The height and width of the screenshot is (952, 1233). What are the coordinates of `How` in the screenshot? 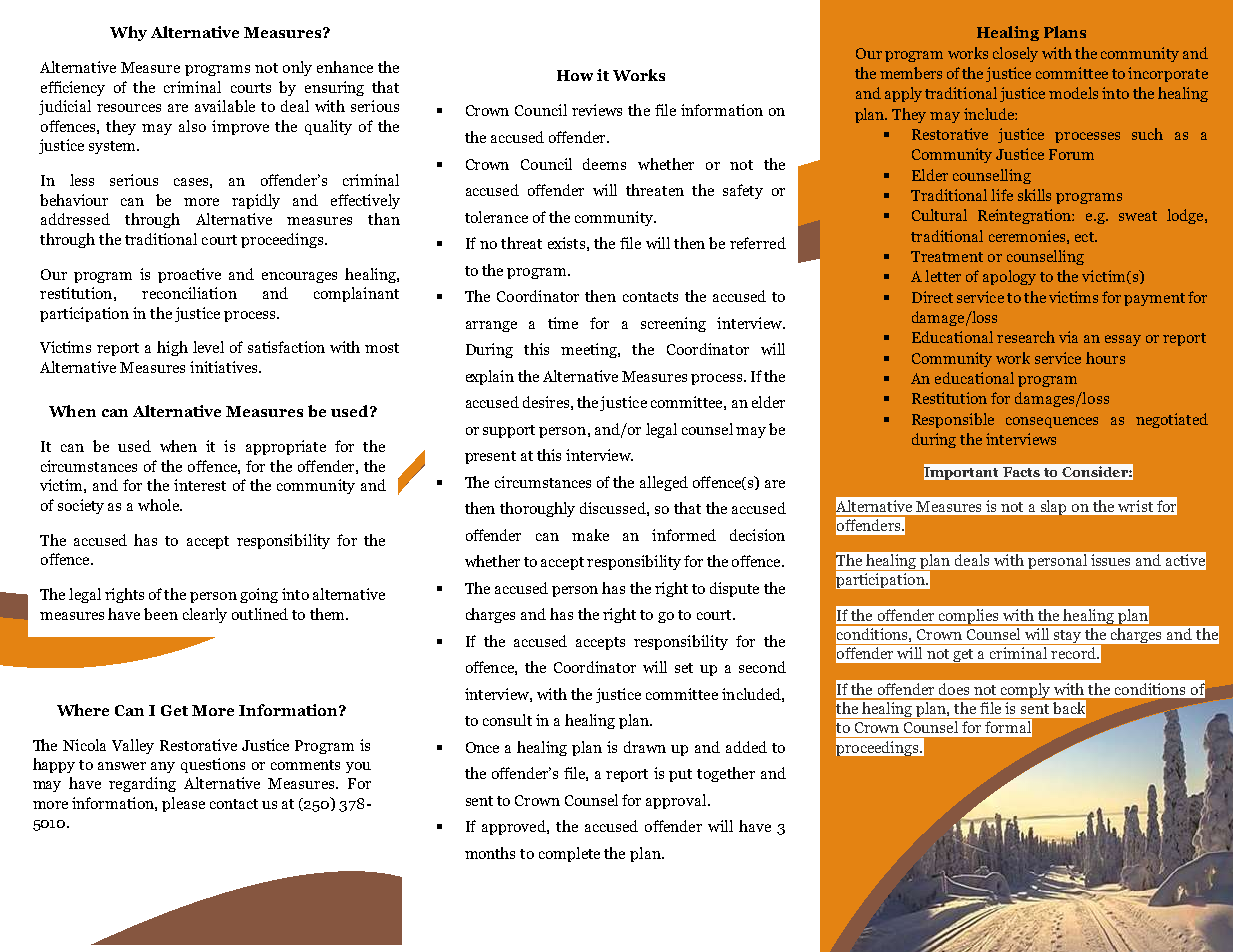 It's located at (575, 75).
